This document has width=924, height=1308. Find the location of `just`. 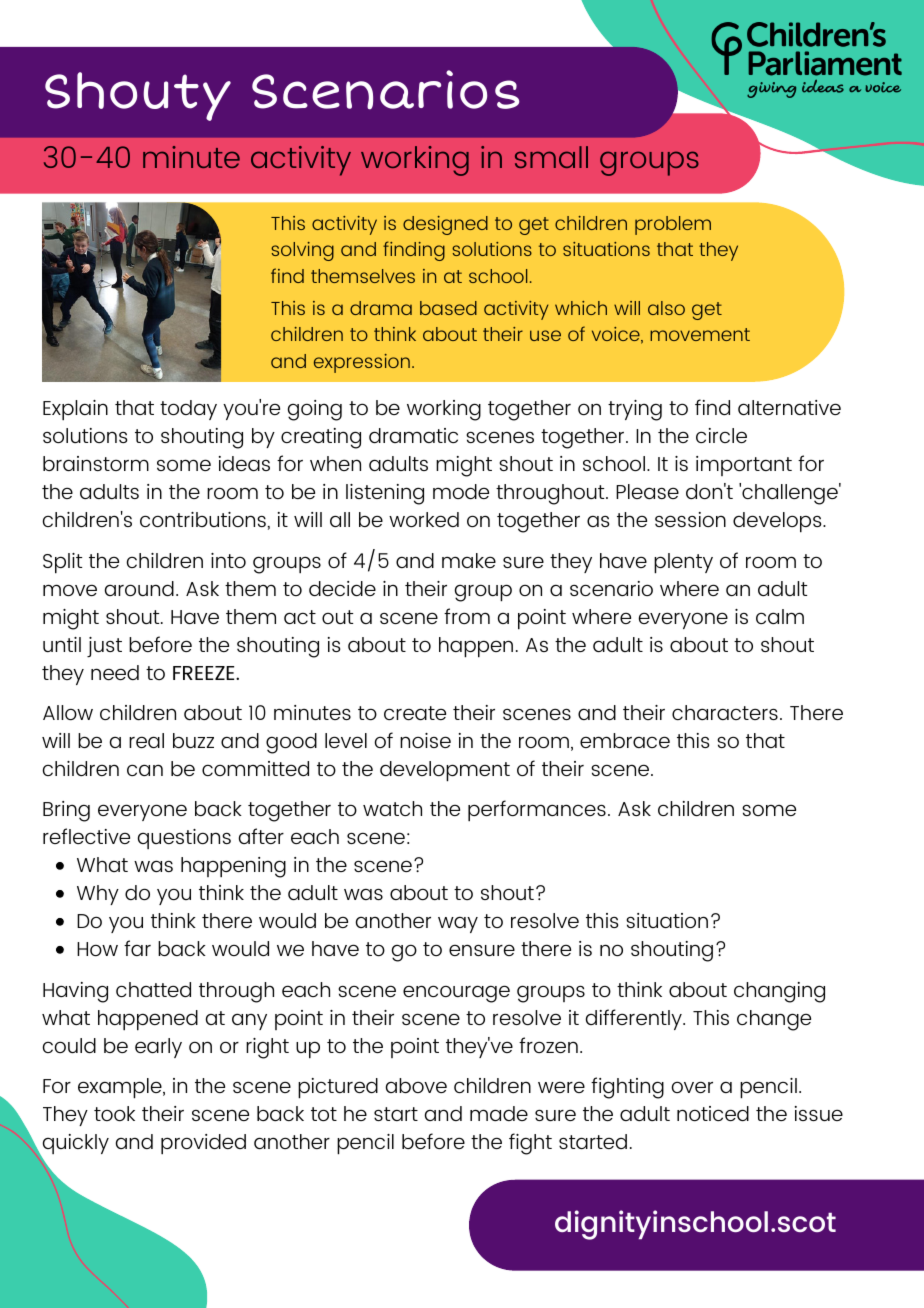

just is located at coordinates (104, 647).
